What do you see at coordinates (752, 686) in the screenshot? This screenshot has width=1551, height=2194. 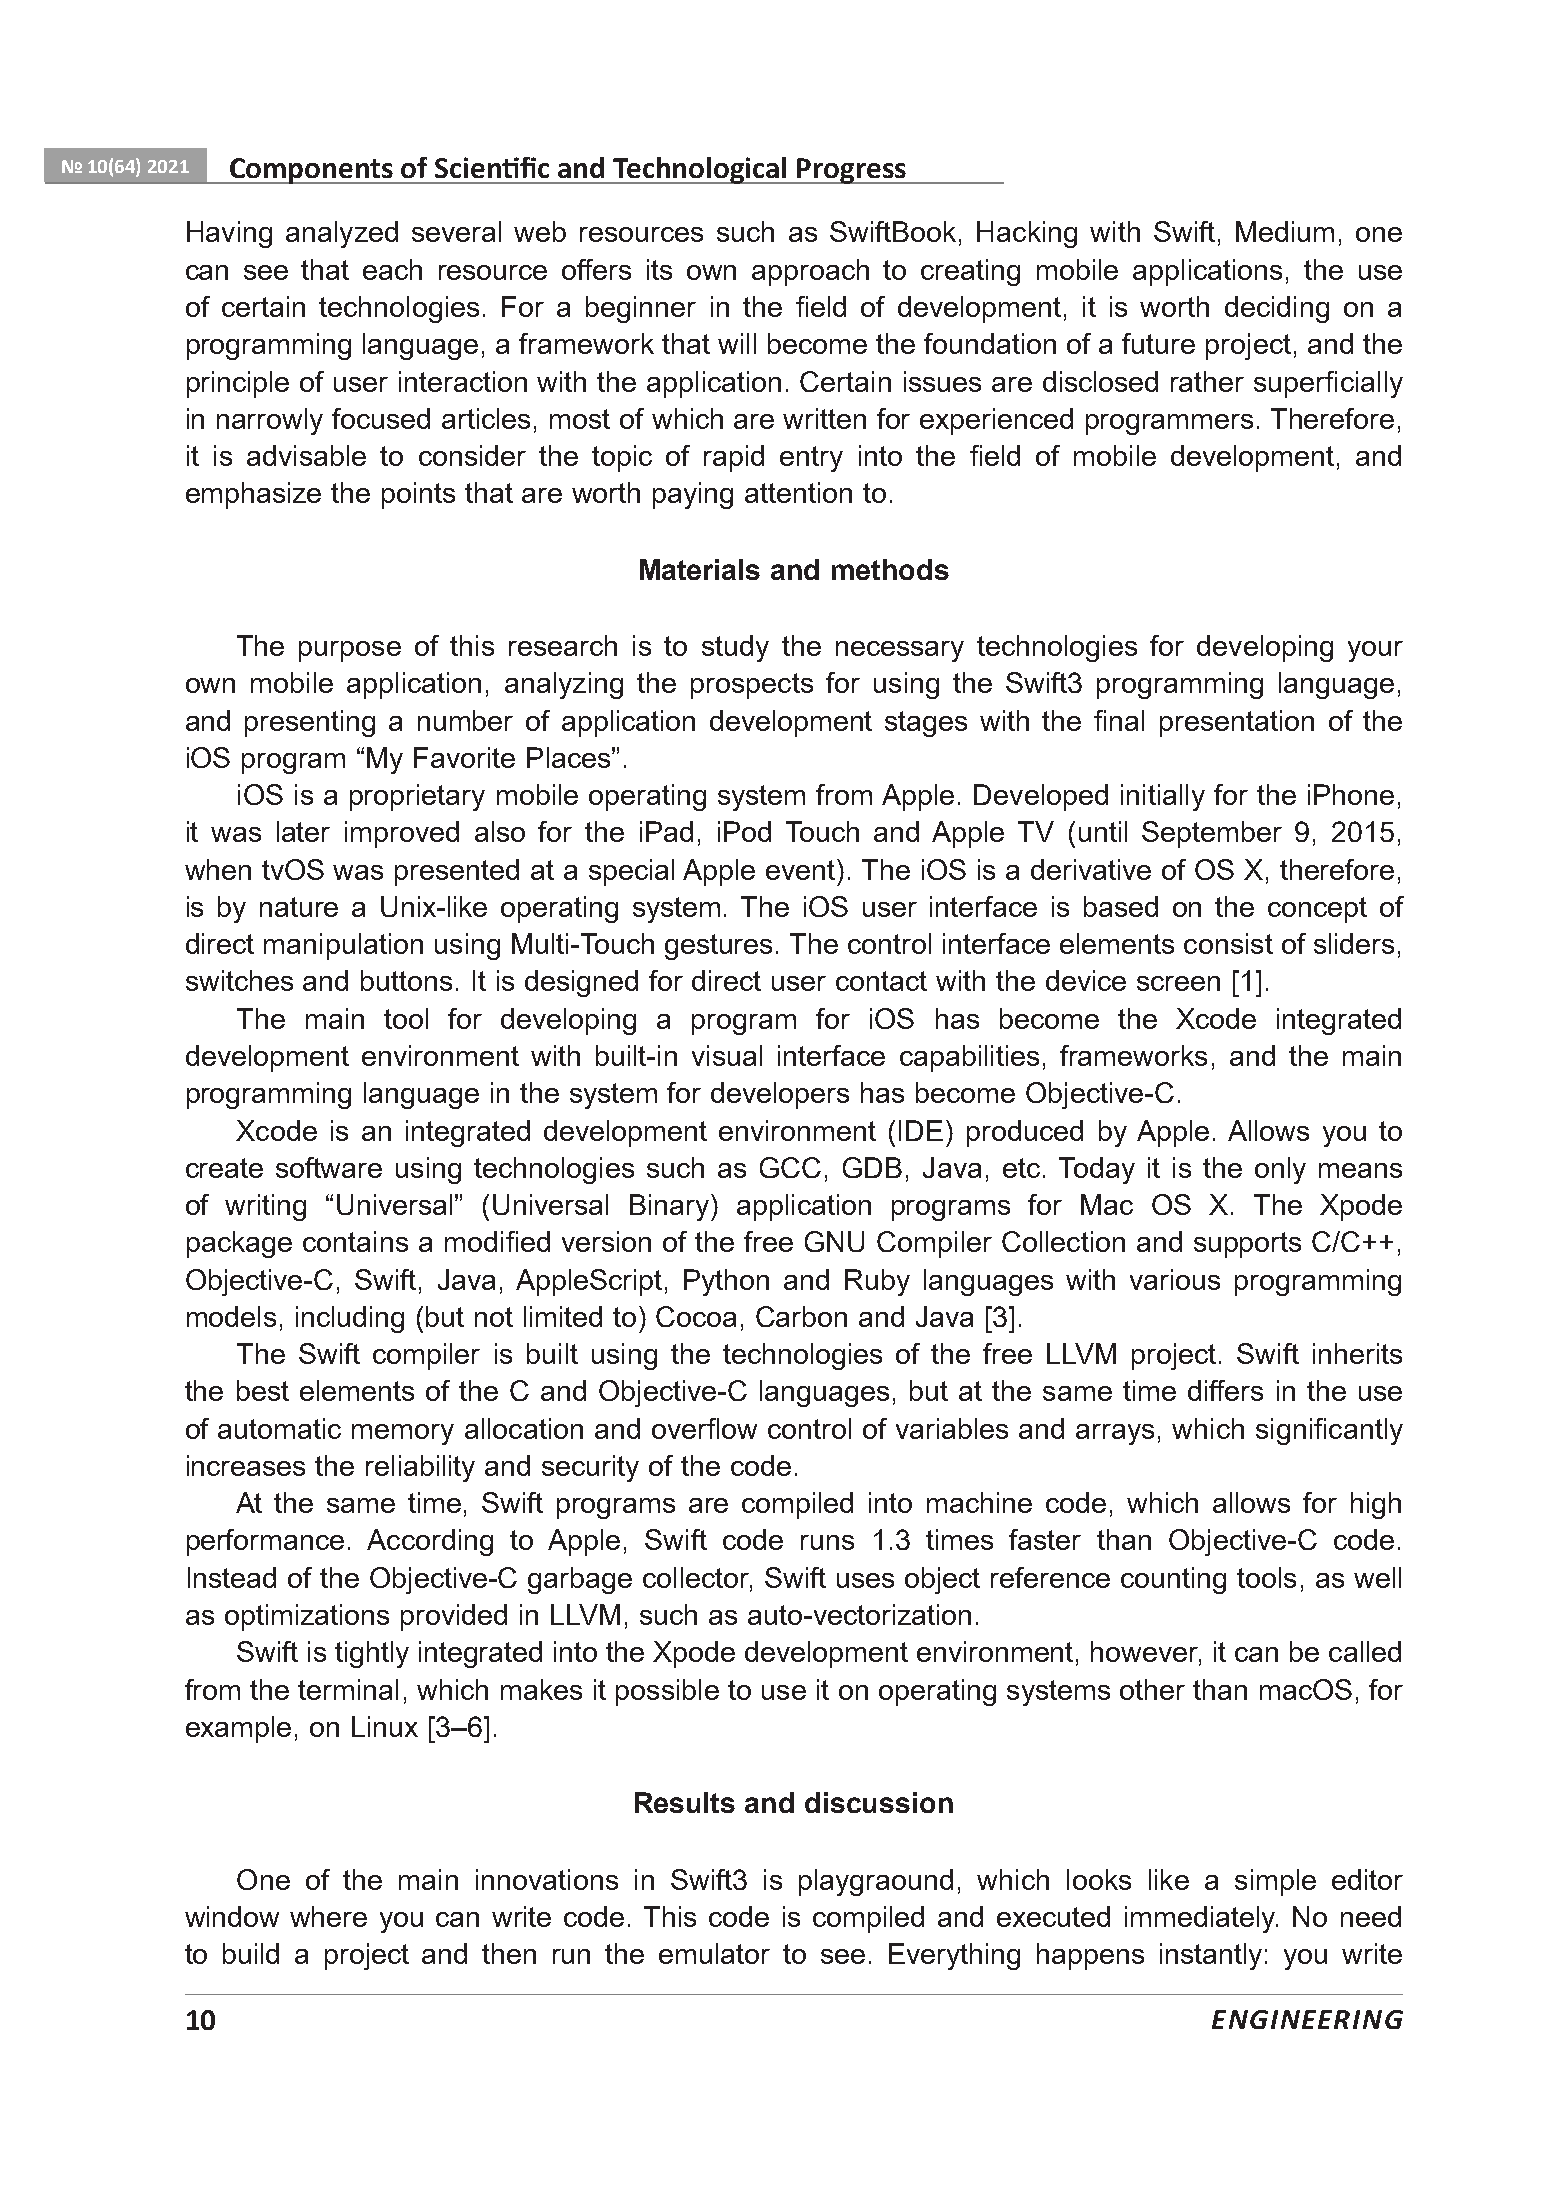 I see `prospects` at bounding box center [752, 686].
